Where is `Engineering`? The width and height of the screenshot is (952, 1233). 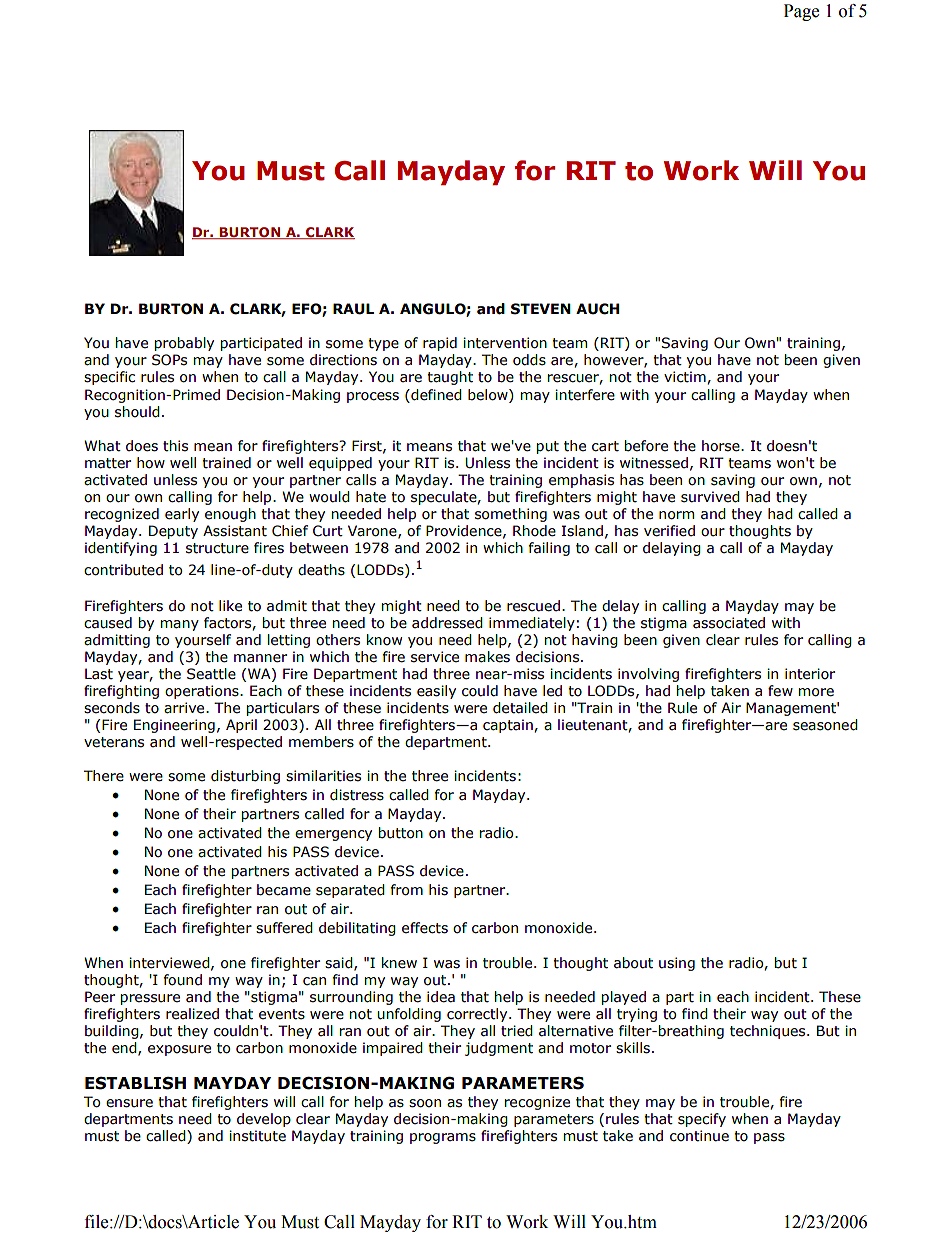 Engineering is located at coordinates (174, 726).
